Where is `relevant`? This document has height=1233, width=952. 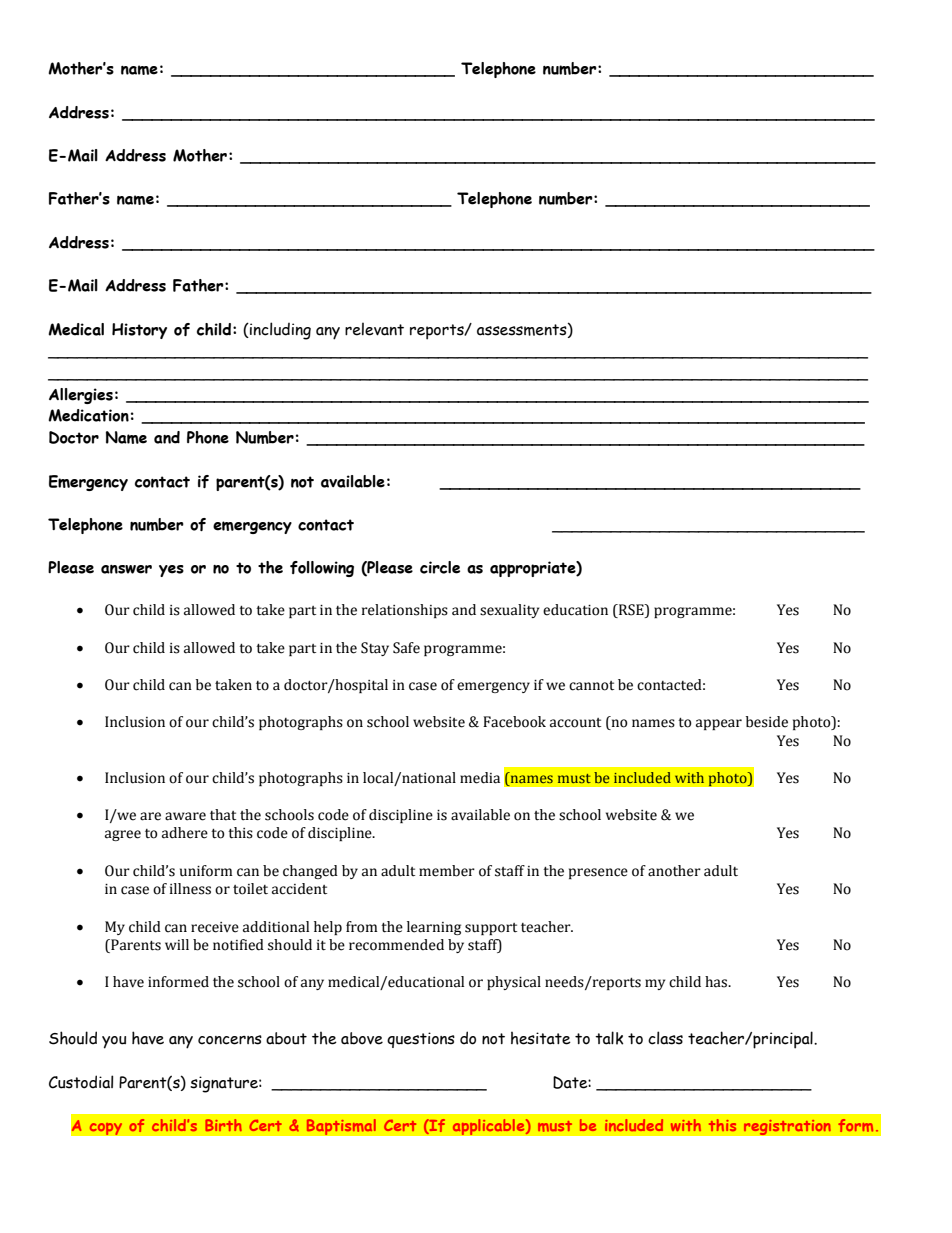 relevant is located at coordinates (374, 329).
